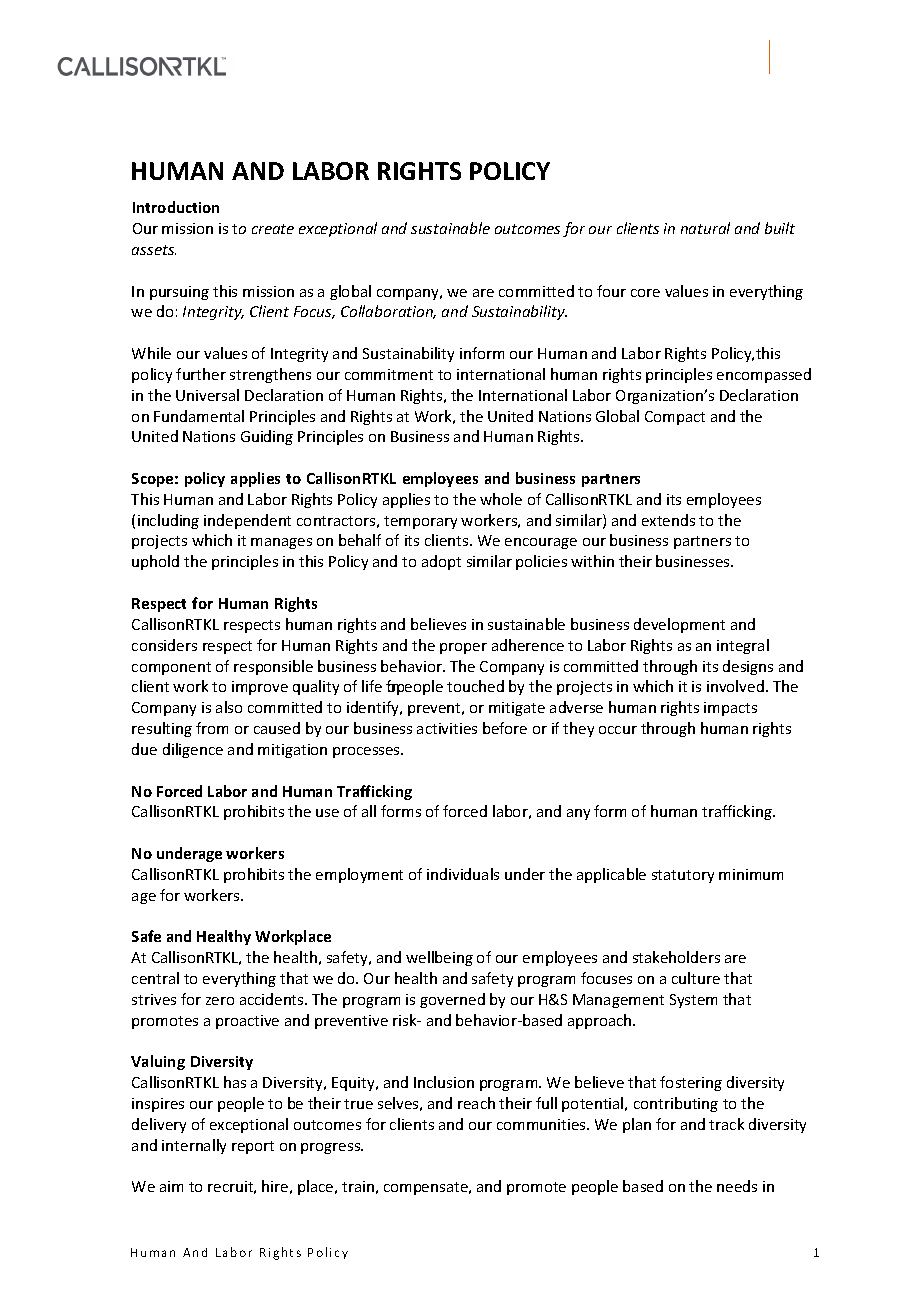  I want to click on natural, so click(705, 228).
